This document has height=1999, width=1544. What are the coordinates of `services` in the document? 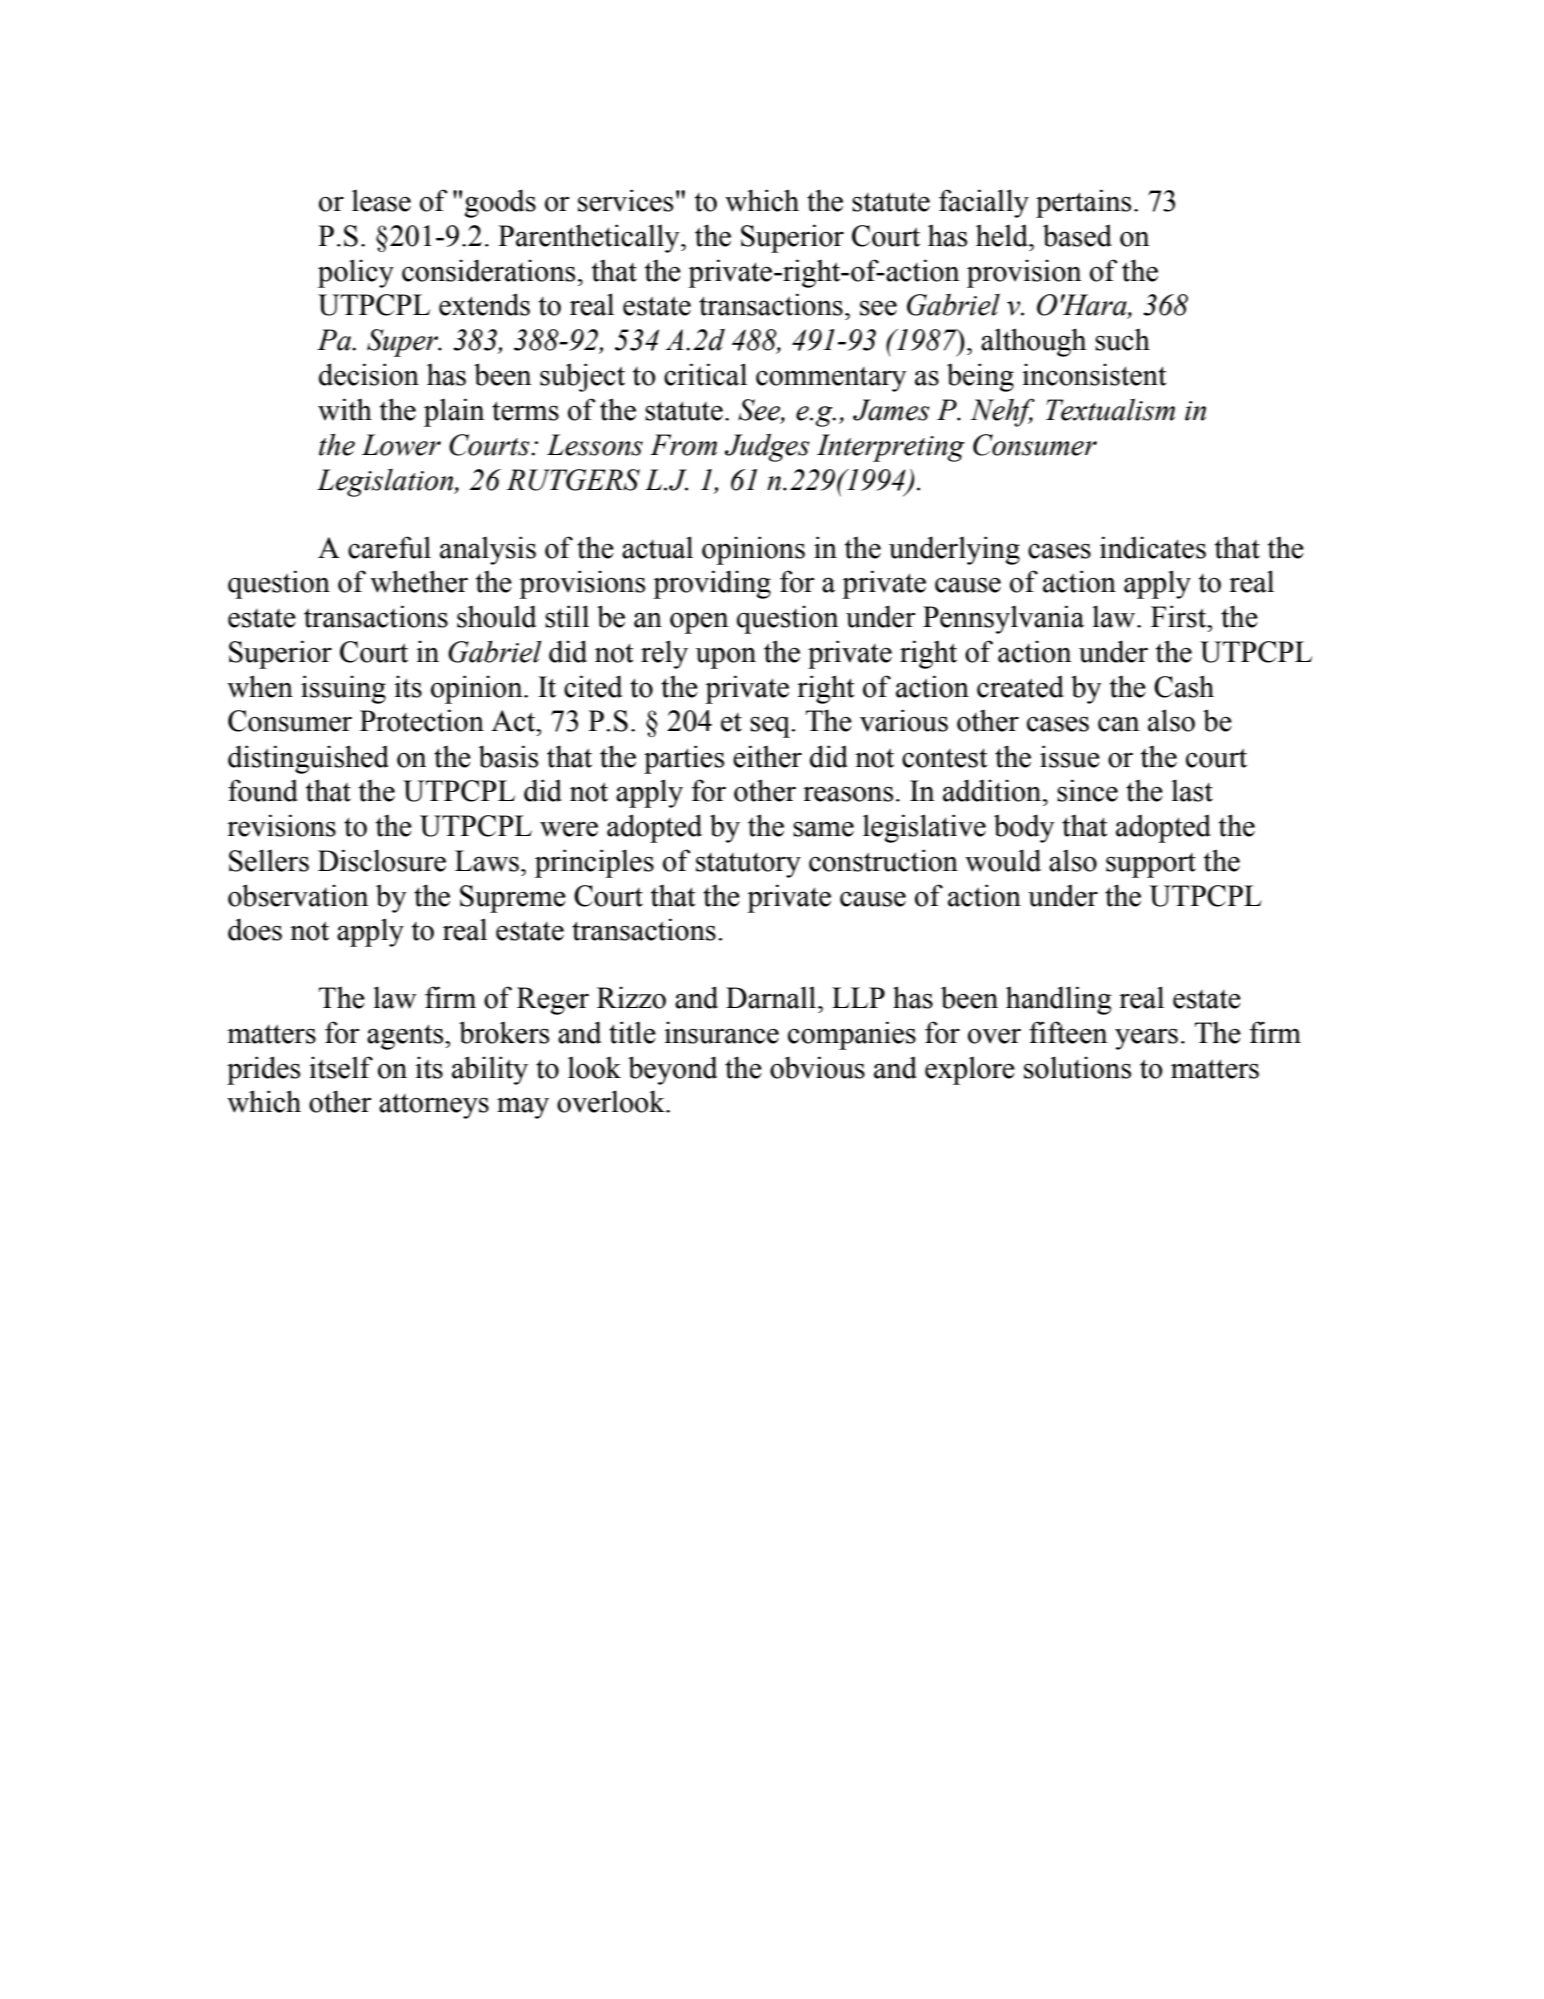 It's located at (625, 200).
